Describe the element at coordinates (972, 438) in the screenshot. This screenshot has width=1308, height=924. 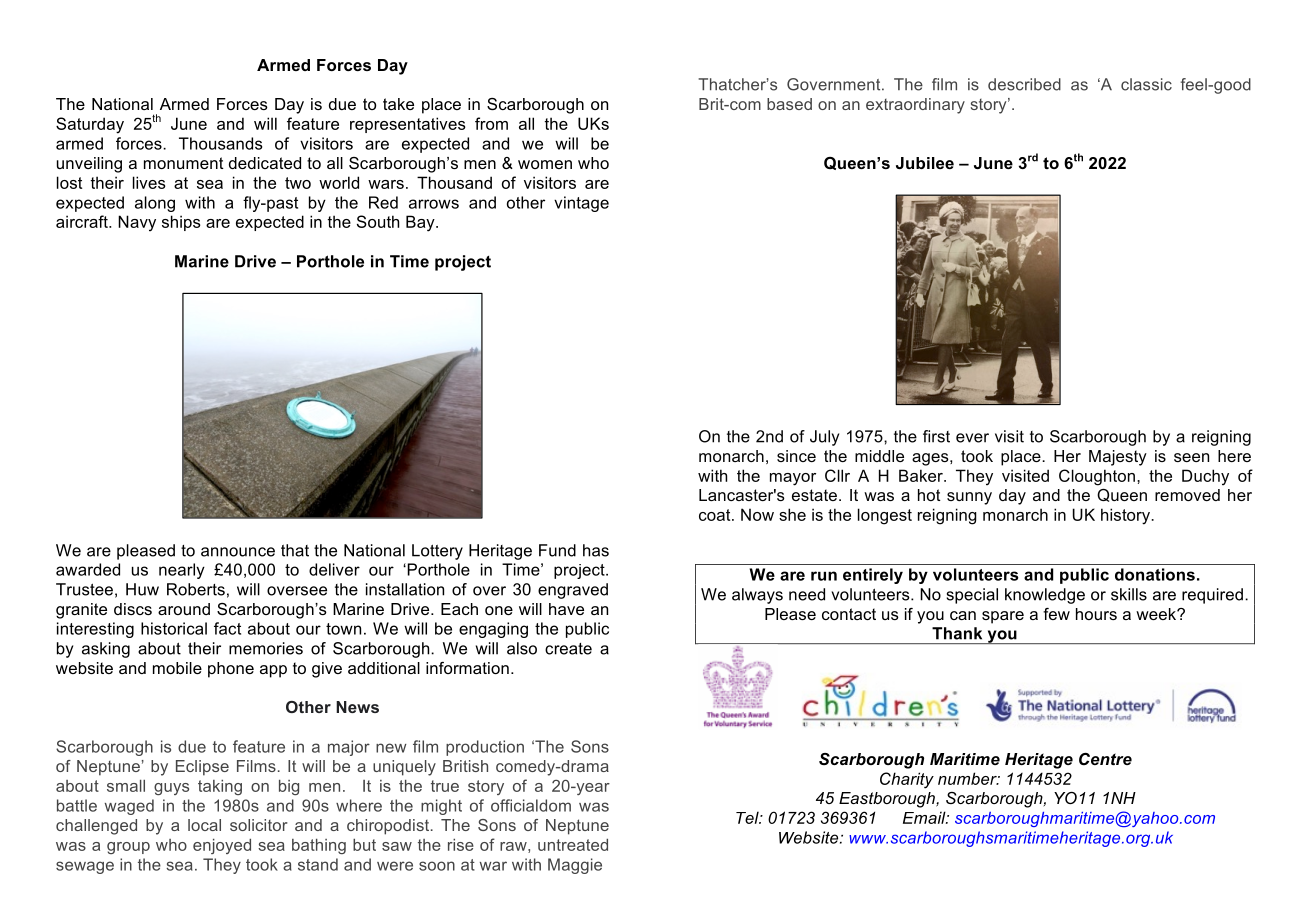
I see `ever` at that location.
